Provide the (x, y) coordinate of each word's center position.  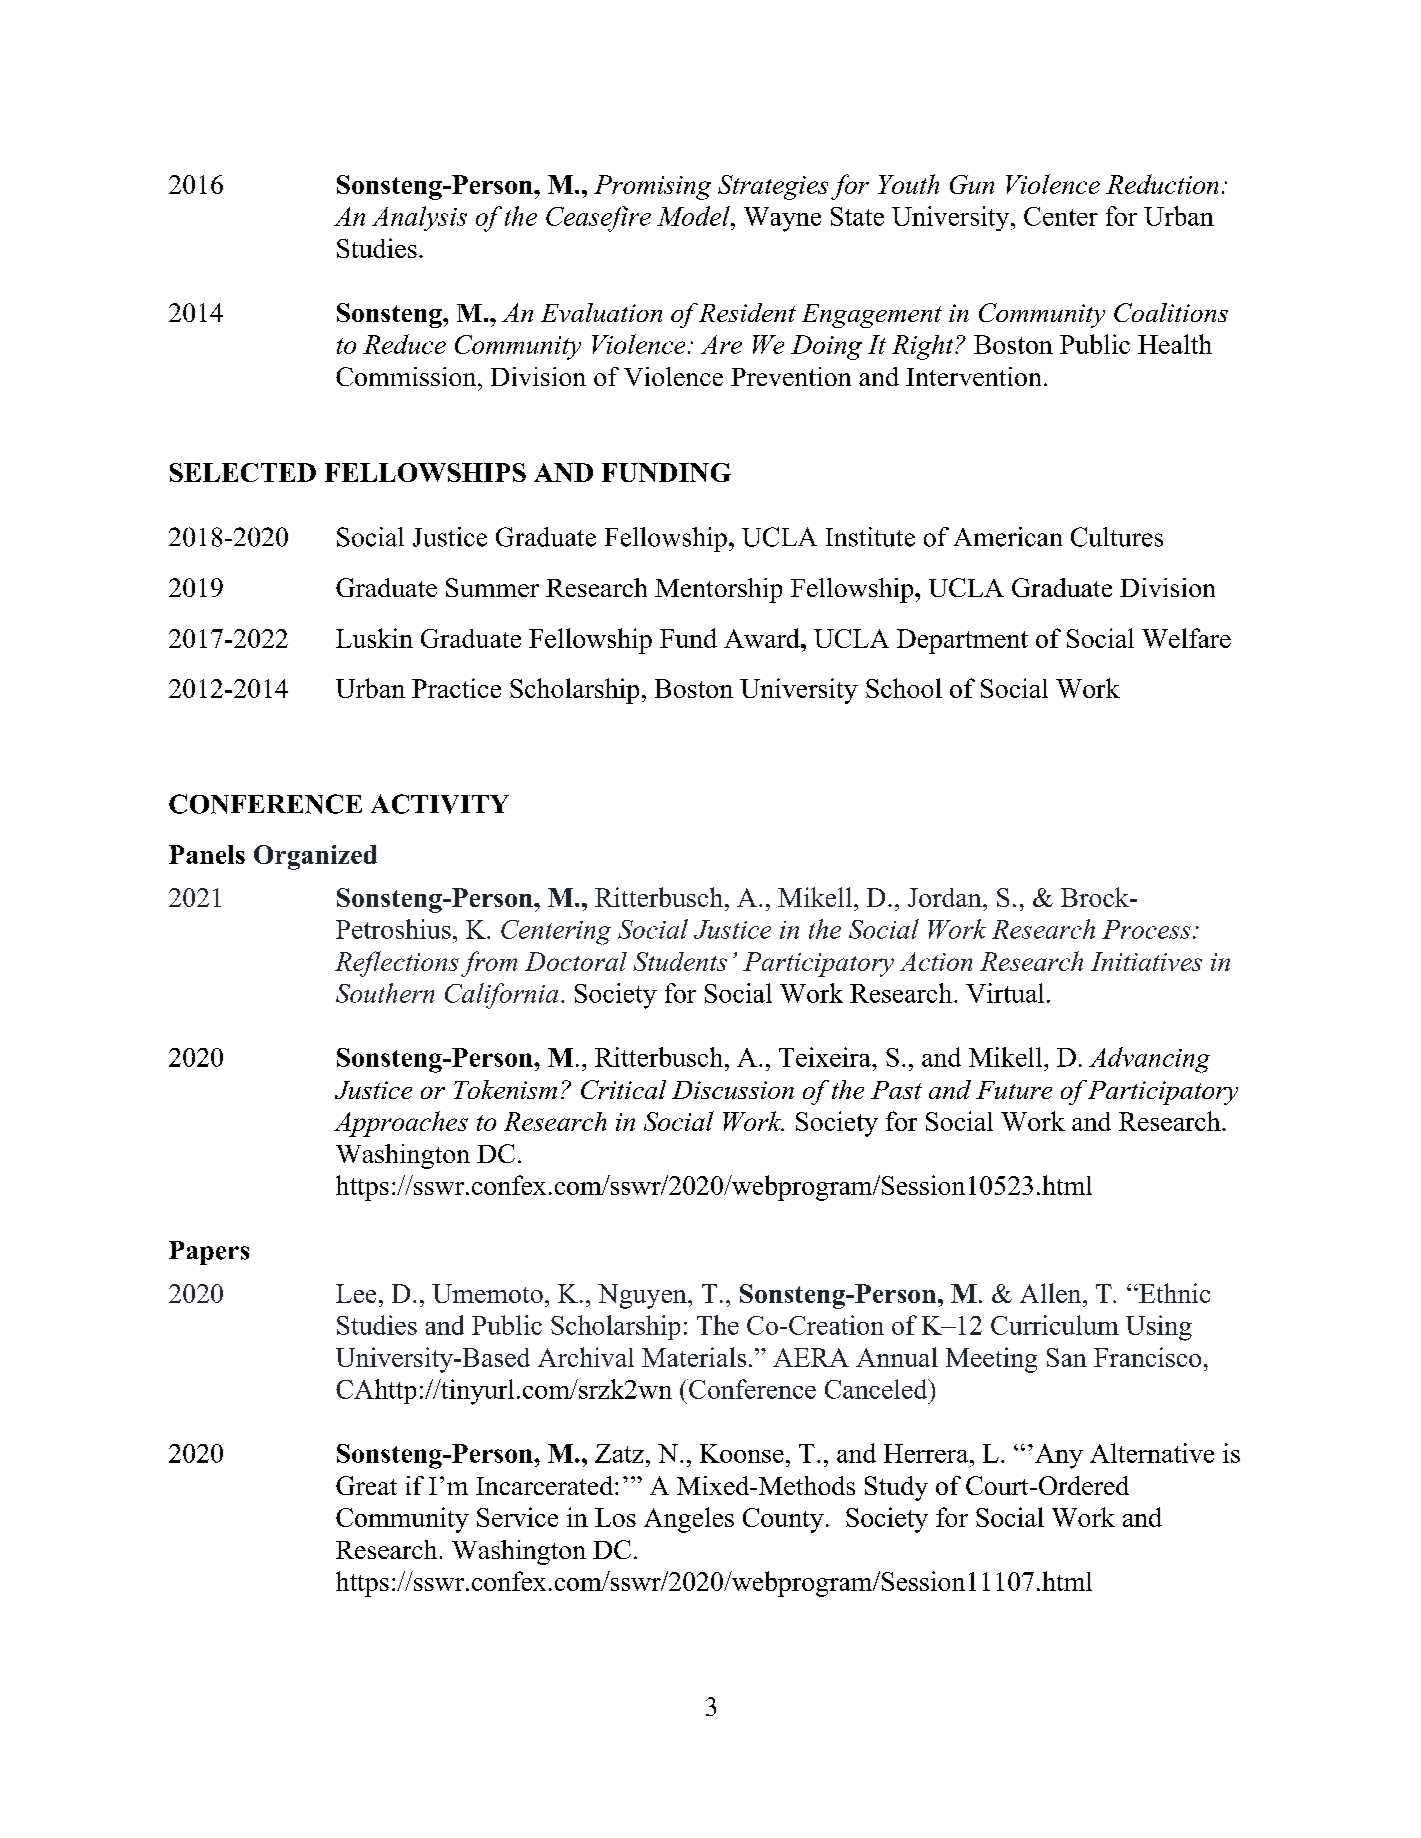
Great (366, 1485)
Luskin (374, 638)
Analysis (419, 218)
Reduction (1162, 184)
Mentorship (718, 590)
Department (962, 641)
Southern (385, 993)
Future (1014, 1090)
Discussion (733, 1090)
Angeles (689, 1520)
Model (694, 216)
